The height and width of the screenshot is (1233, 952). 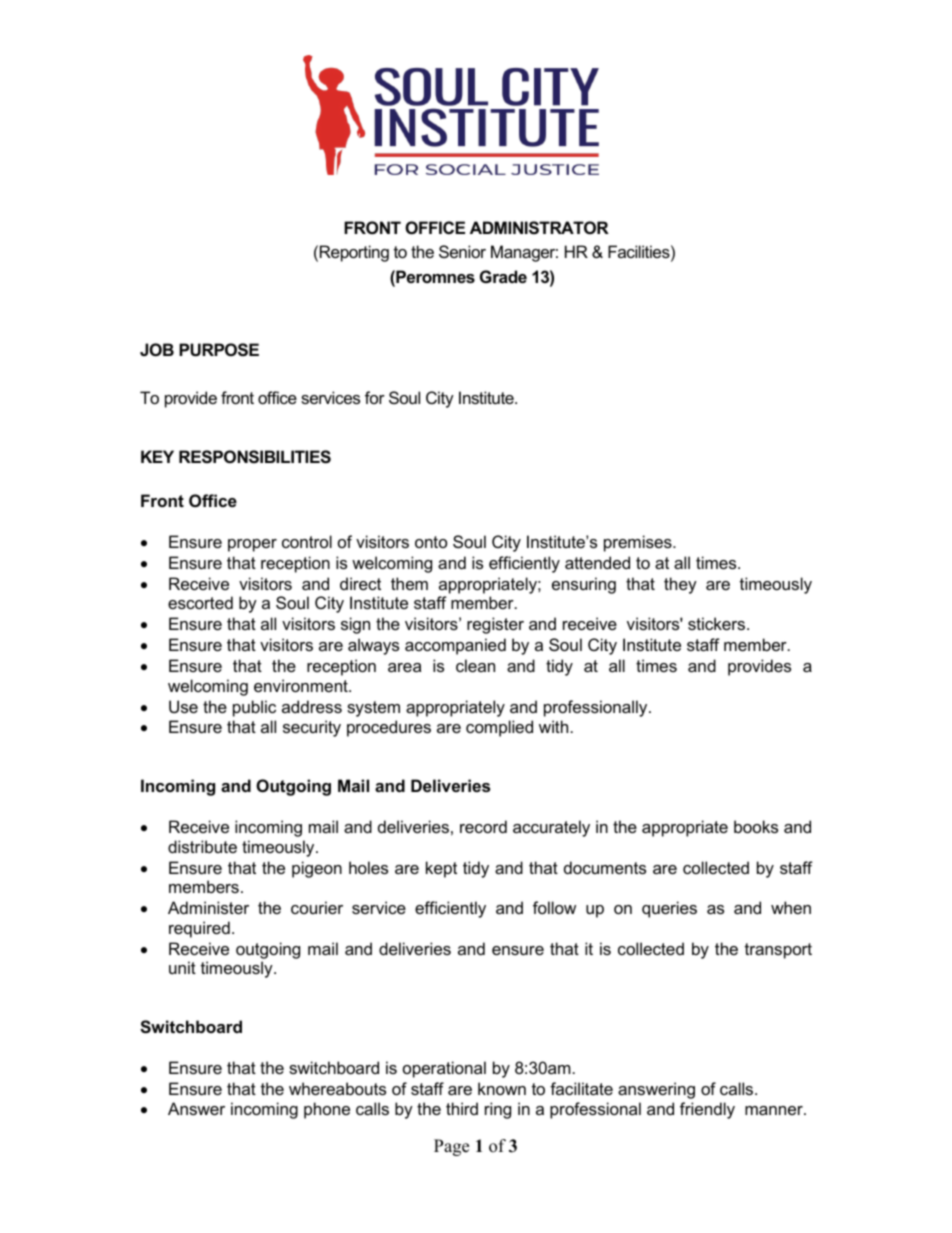 What do you see at coordinates (475, 665) in the screenshot?
I see `clean` at bounding box center [475, 665].
